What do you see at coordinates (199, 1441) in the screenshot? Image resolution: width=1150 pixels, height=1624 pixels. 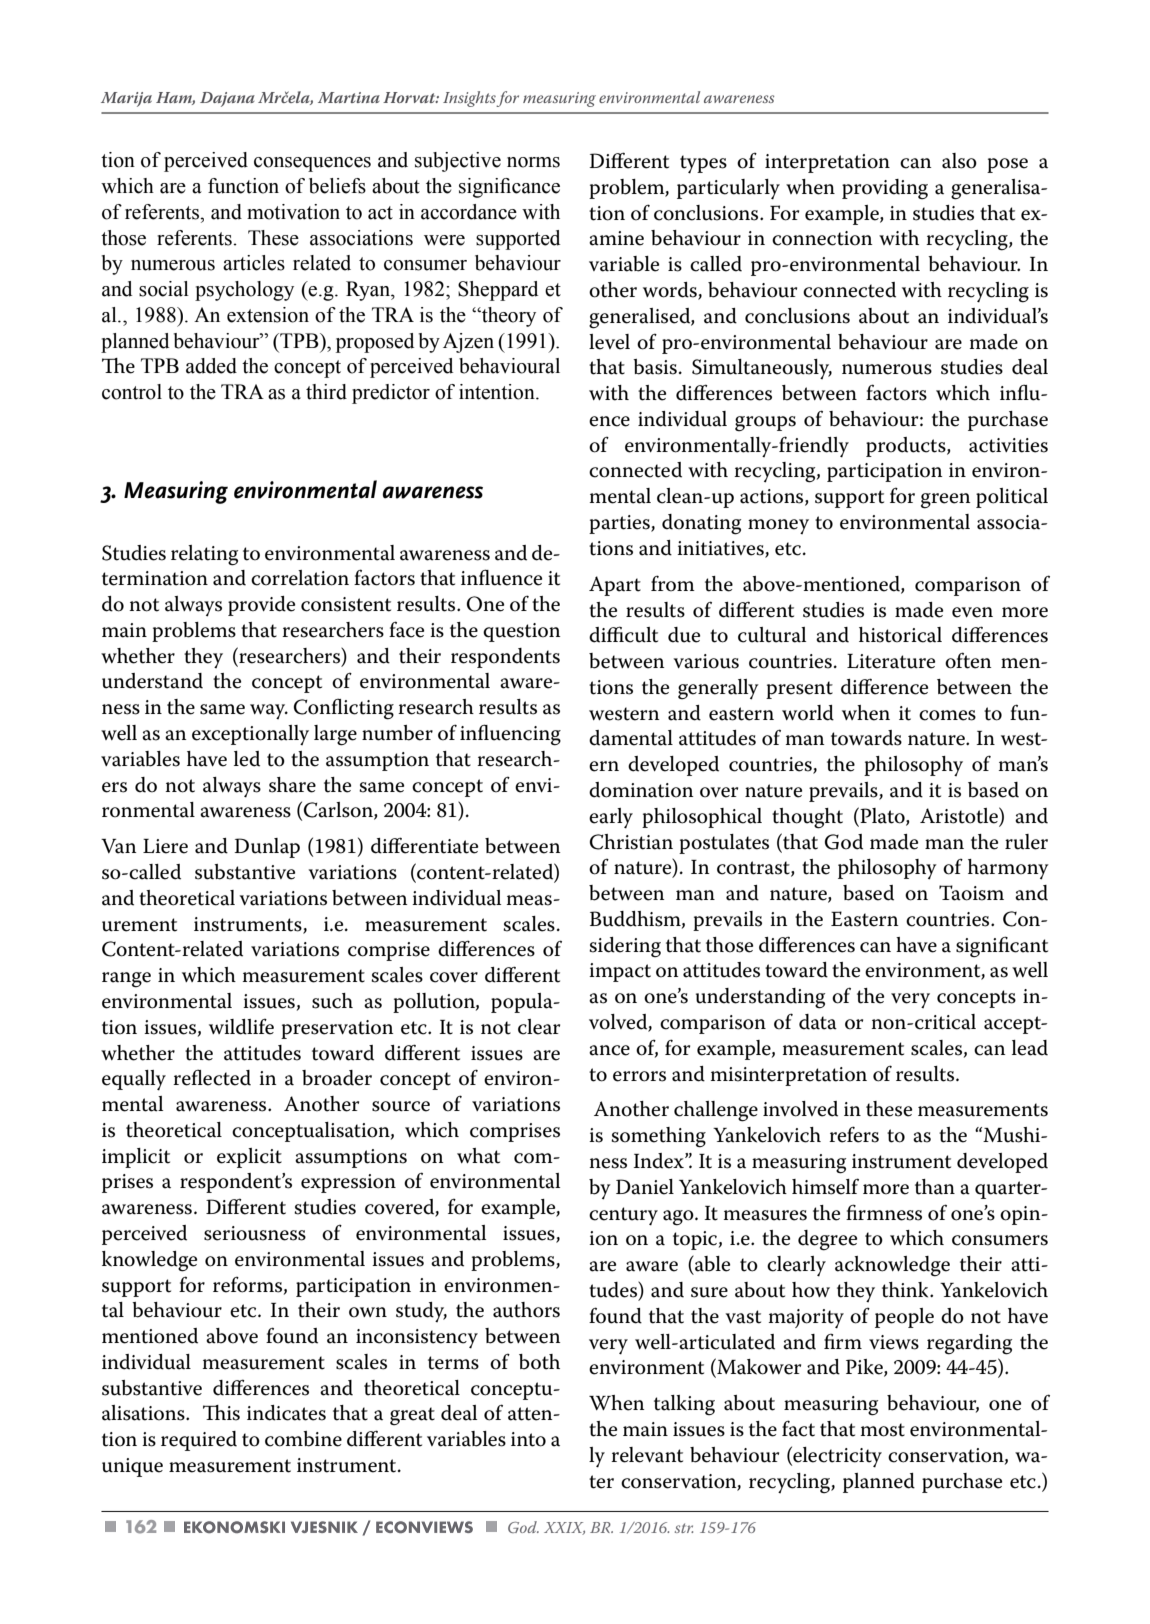 I see `required` at bounding box center [199, 1441].
